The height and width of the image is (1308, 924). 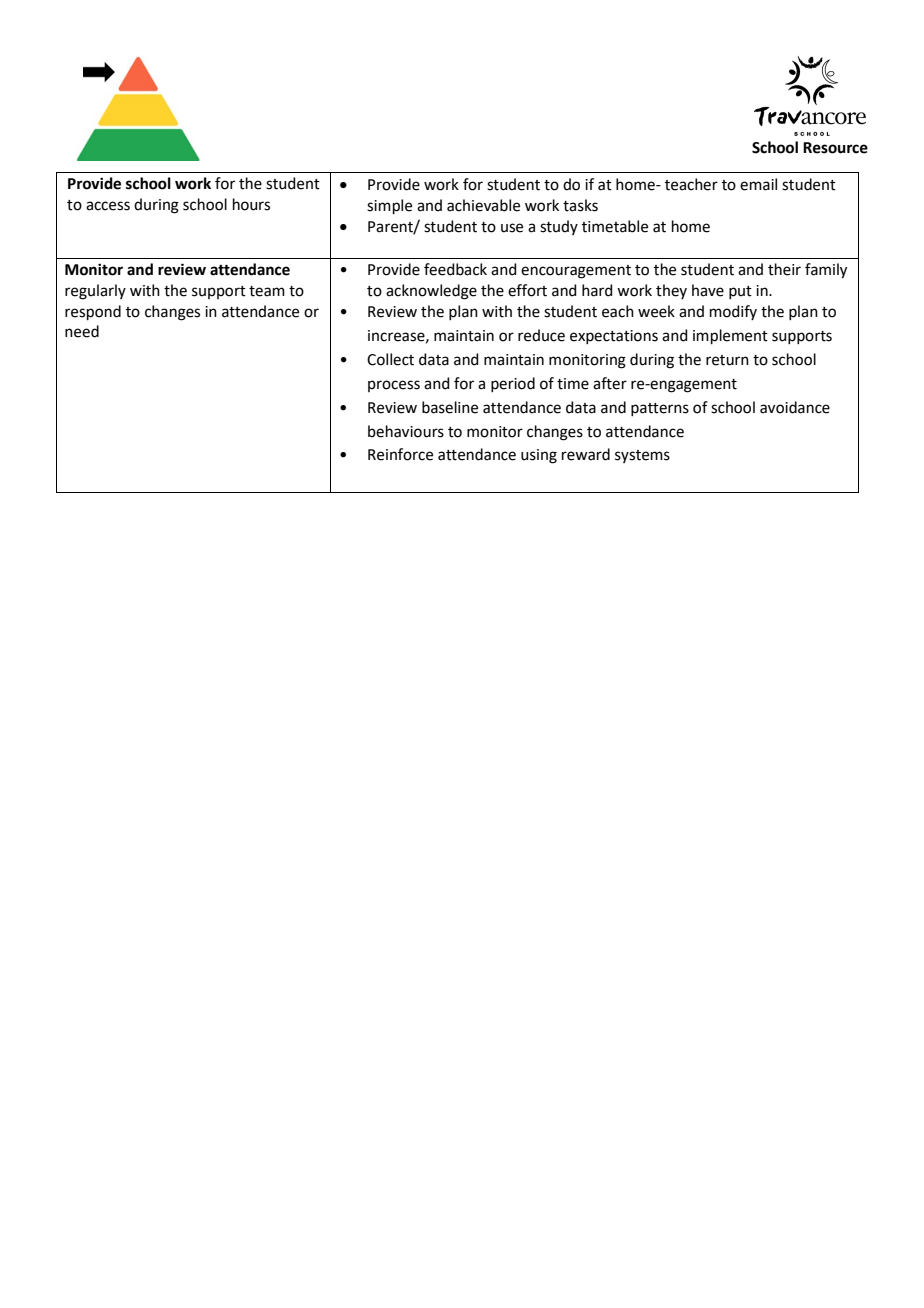 I want to click on Resource, so click(x=835, y=148).
